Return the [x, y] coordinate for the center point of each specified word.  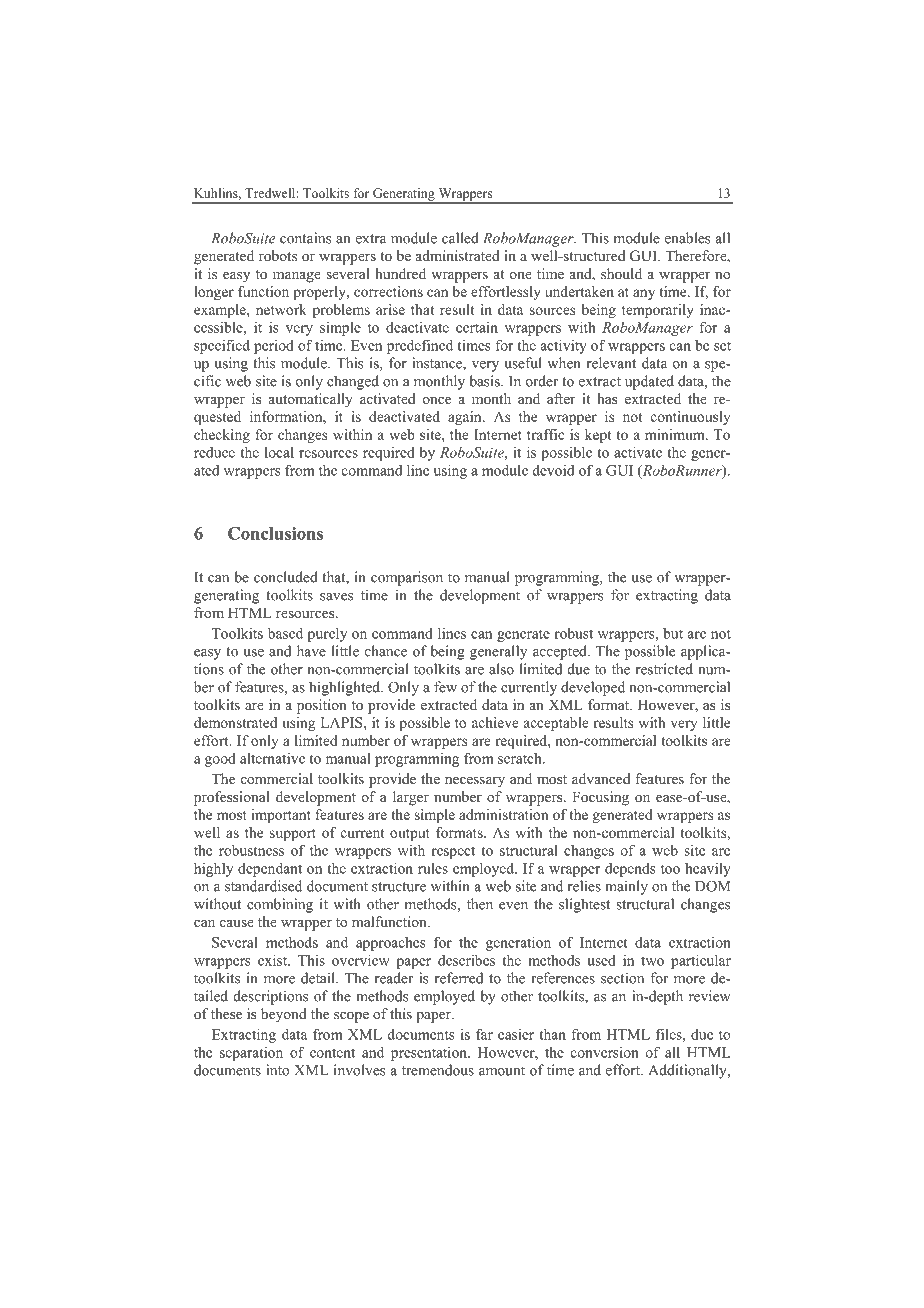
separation [251, 1054]
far [484, 1034]
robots [278, 256]
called [460, 238]
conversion [605, 1052]
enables [688, 238]
